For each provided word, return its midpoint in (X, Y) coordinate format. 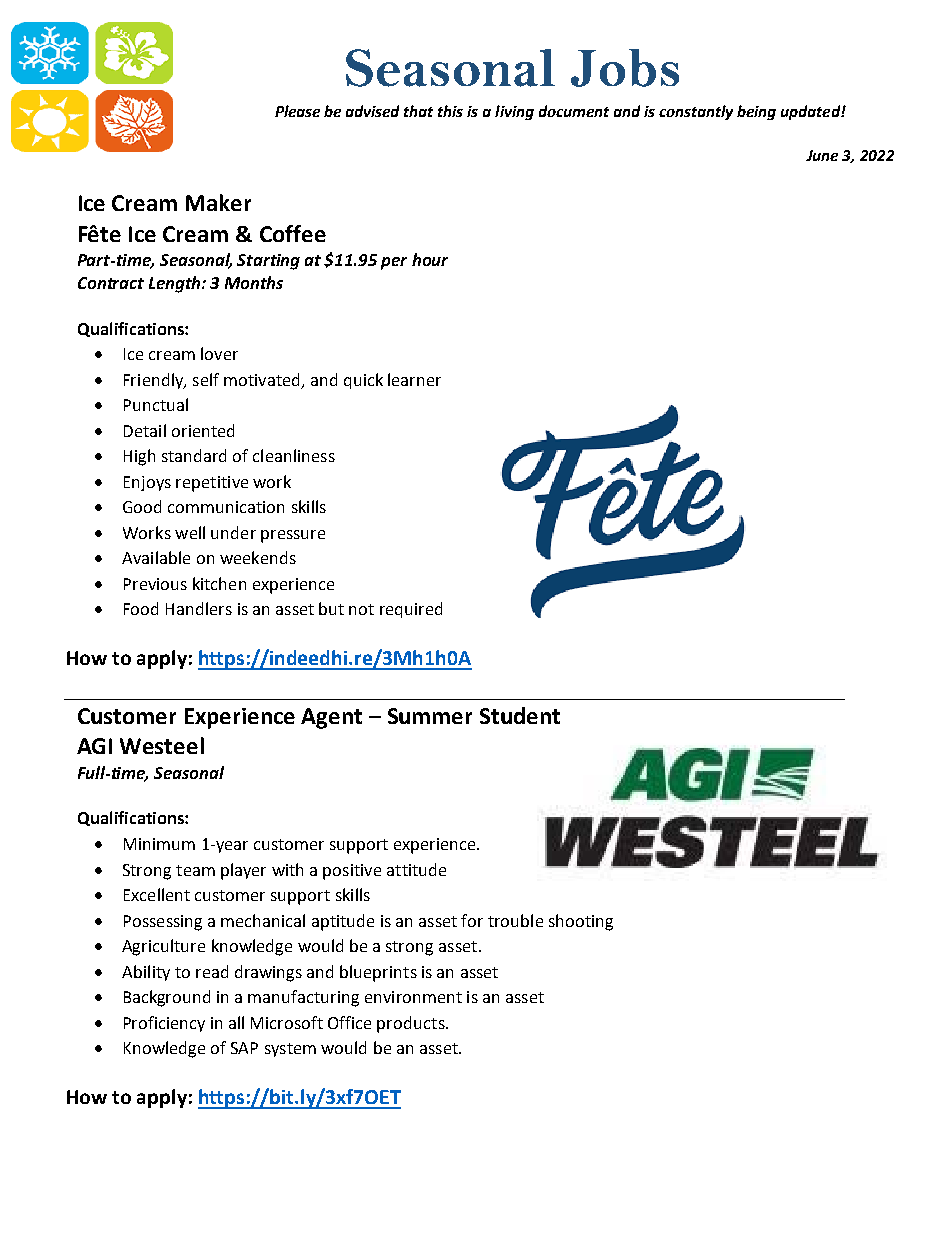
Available (156, 557)
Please (297, 111)
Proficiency (164, 1024)
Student (520, 715)
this (450, 111)
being (756, 112)
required (411, 610)
